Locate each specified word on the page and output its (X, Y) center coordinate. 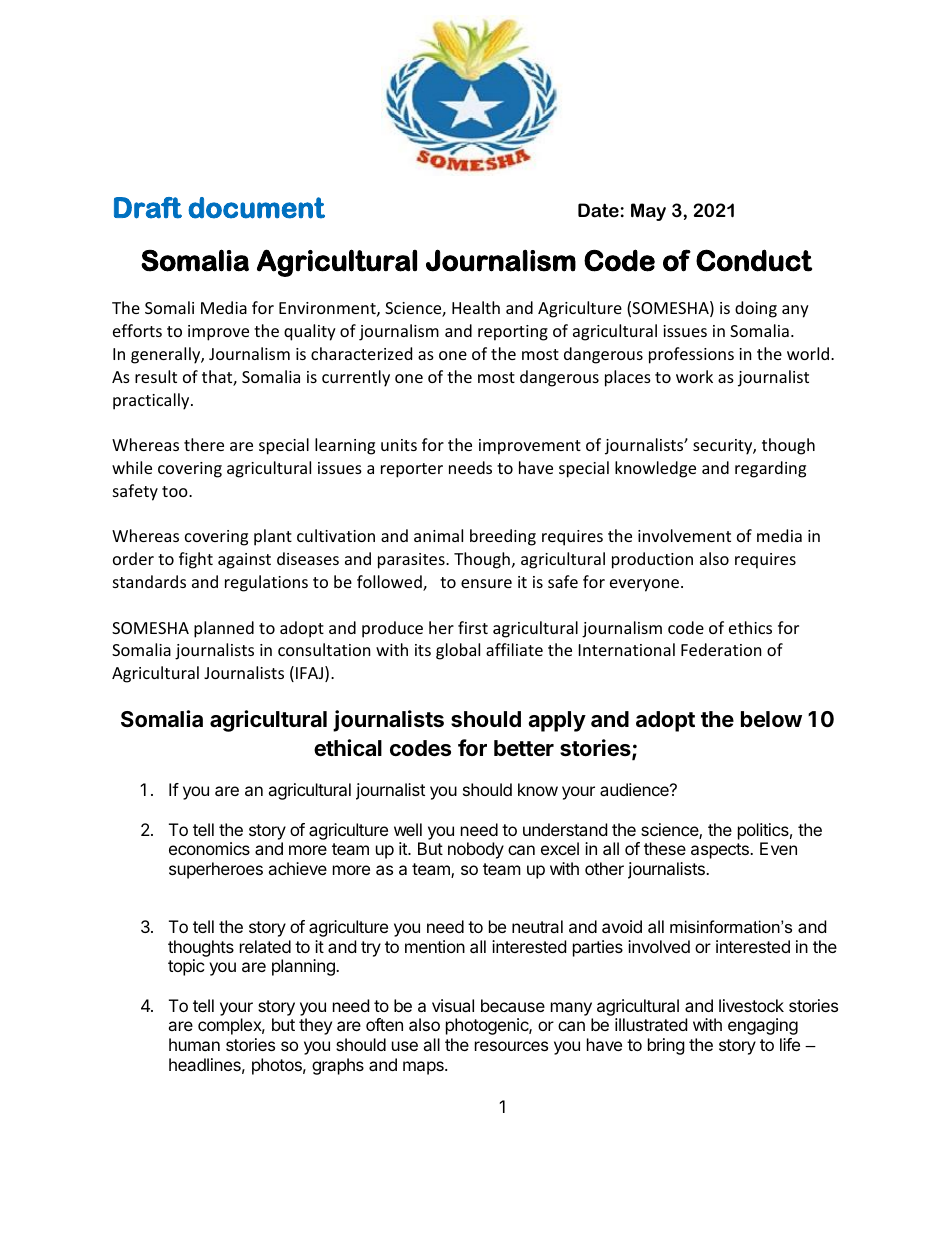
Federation (721, 649)
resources (511, 1046)
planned (224, 629)
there (204, 444)
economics (209, 848)
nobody (476, 850)
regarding (770, 469)
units (399, 445)
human (194, 1044)
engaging (763, 1026)
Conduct (754, 260)
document (256, 208)
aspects (721, 851)
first (473, 627)
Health (476, 307)
